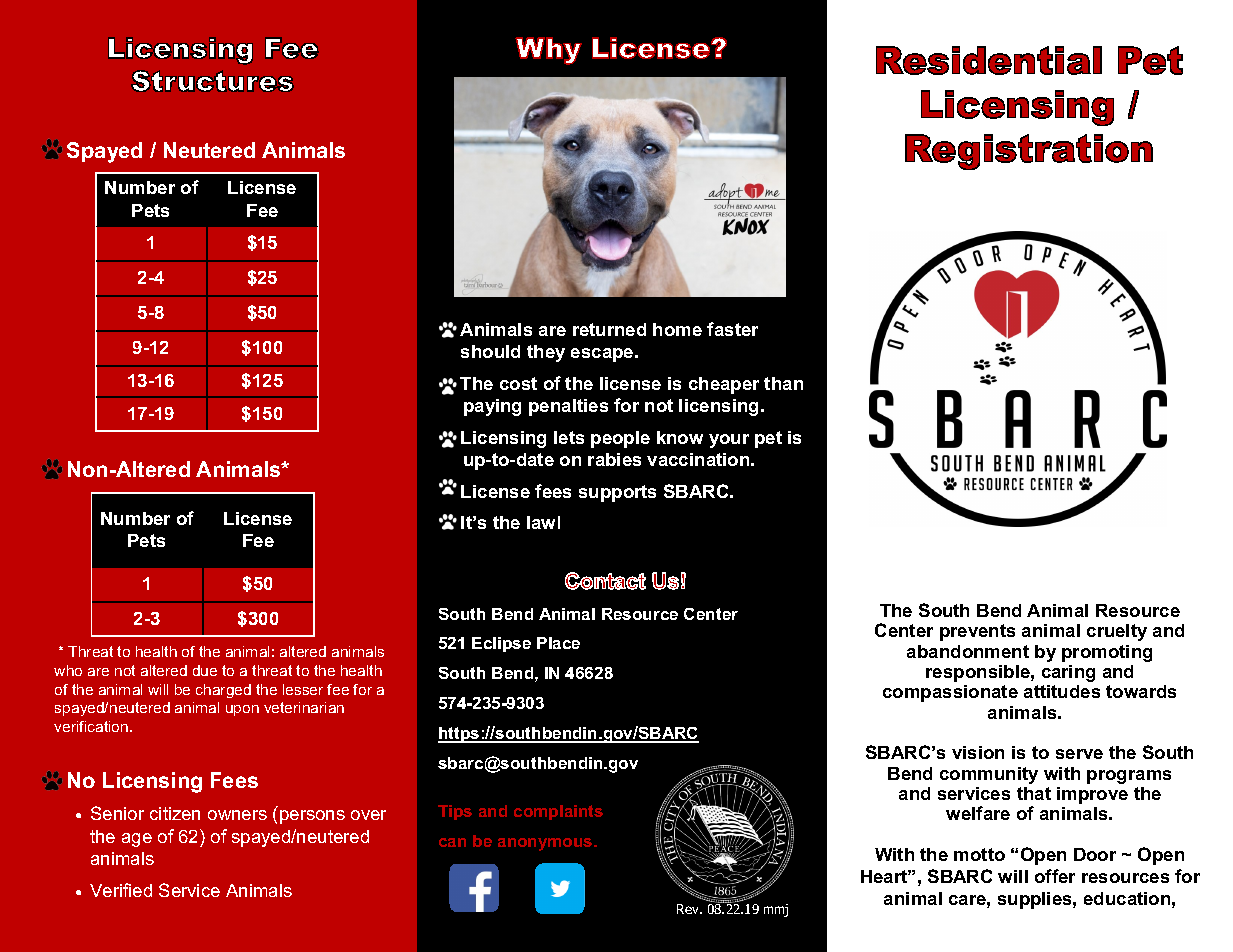 The image size is (1233, 952). I want to click on Verified, so click(121, 890).
